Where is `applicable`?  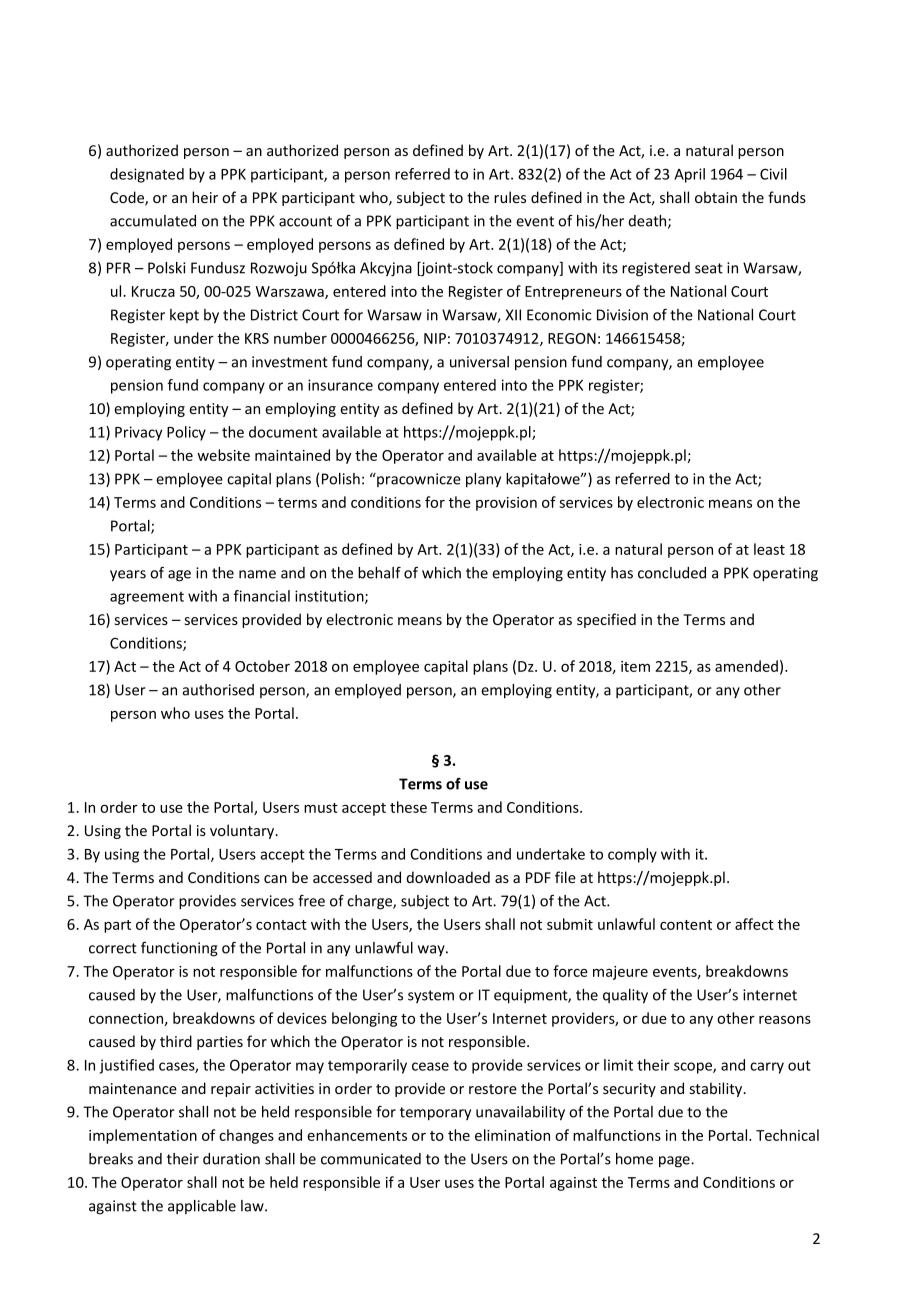
applicable is located at coordinates (202, 1207).
